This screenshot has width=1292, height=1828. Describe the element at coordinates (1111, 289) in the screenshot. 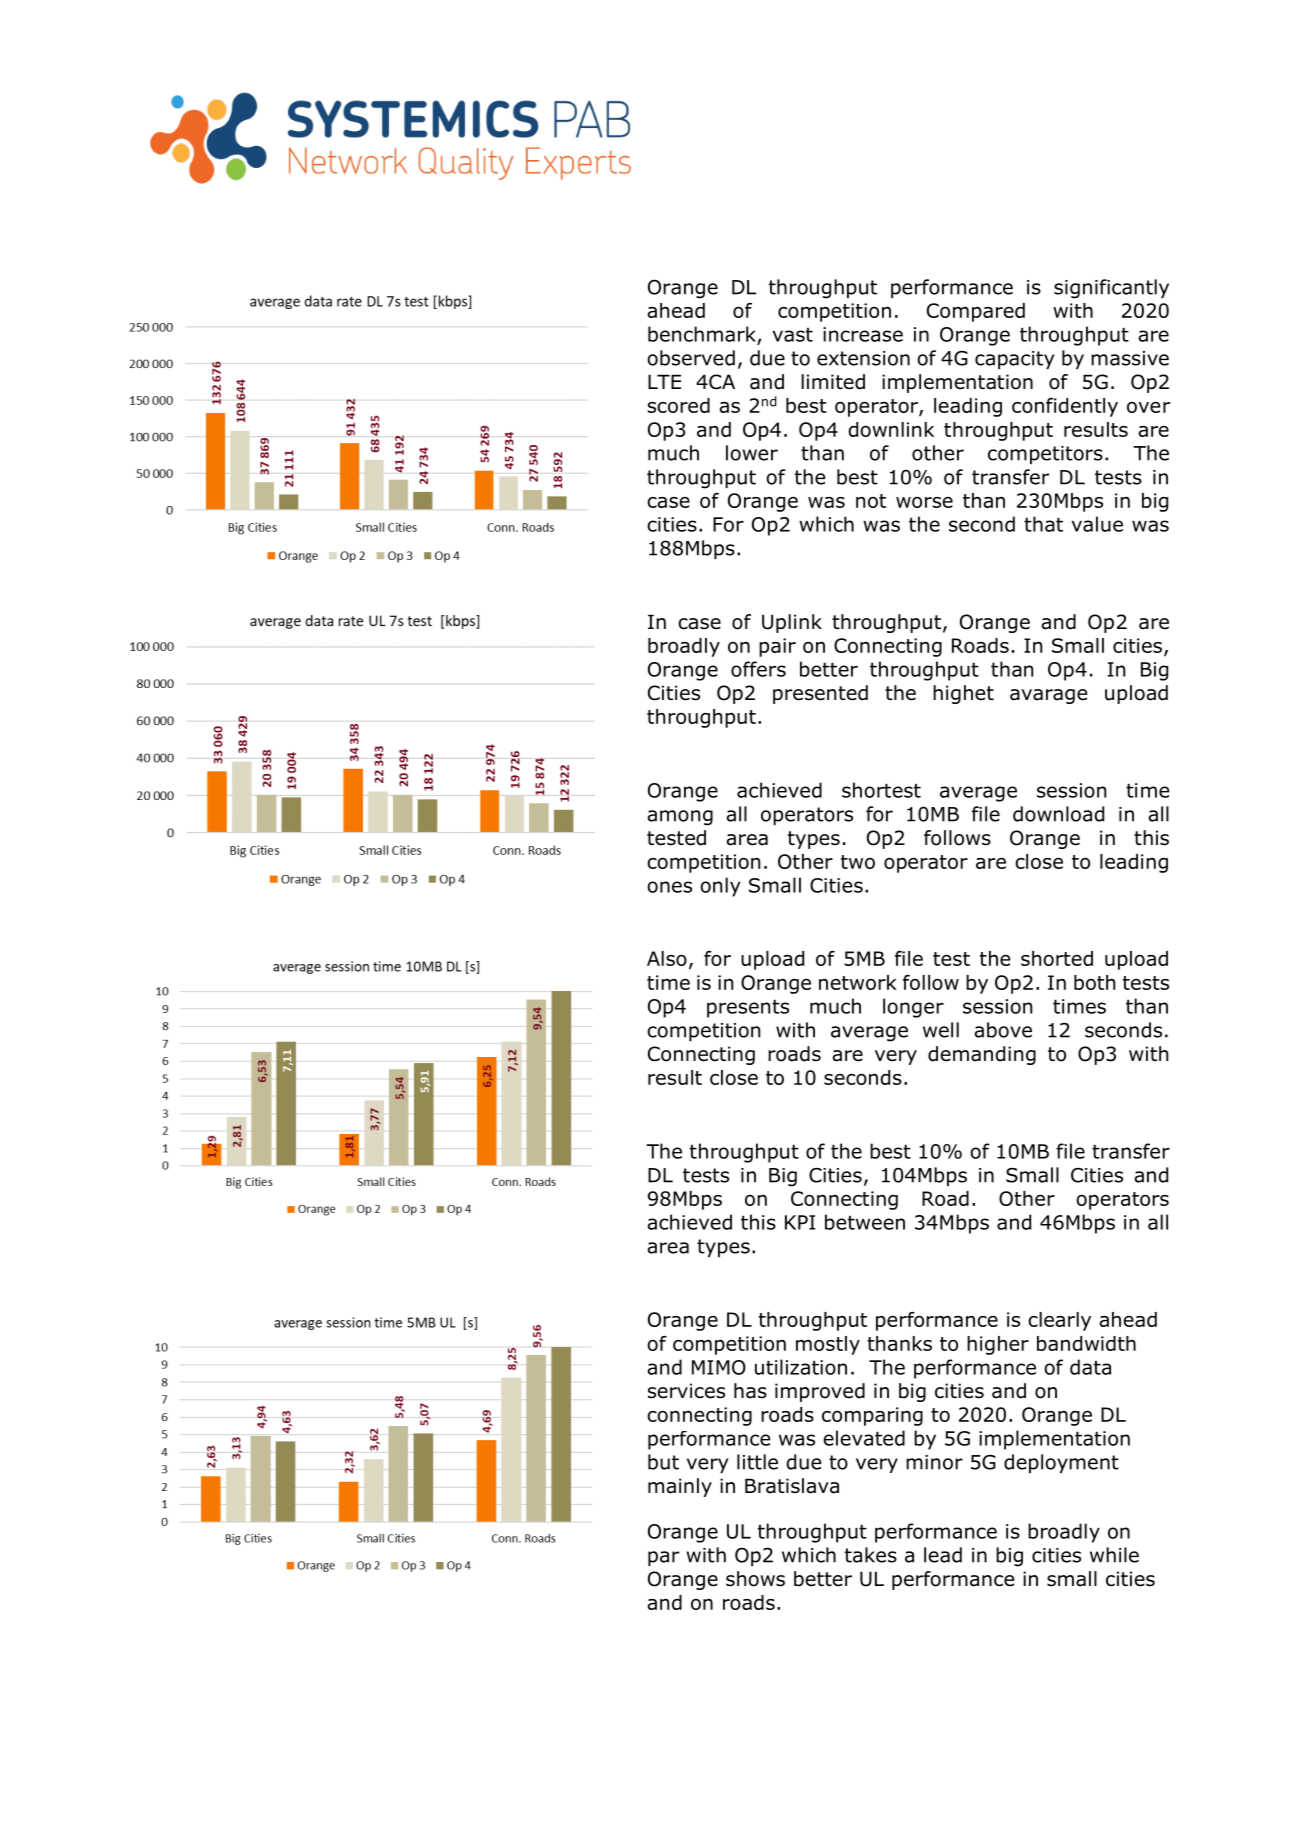

I see `significantly` at that location.
